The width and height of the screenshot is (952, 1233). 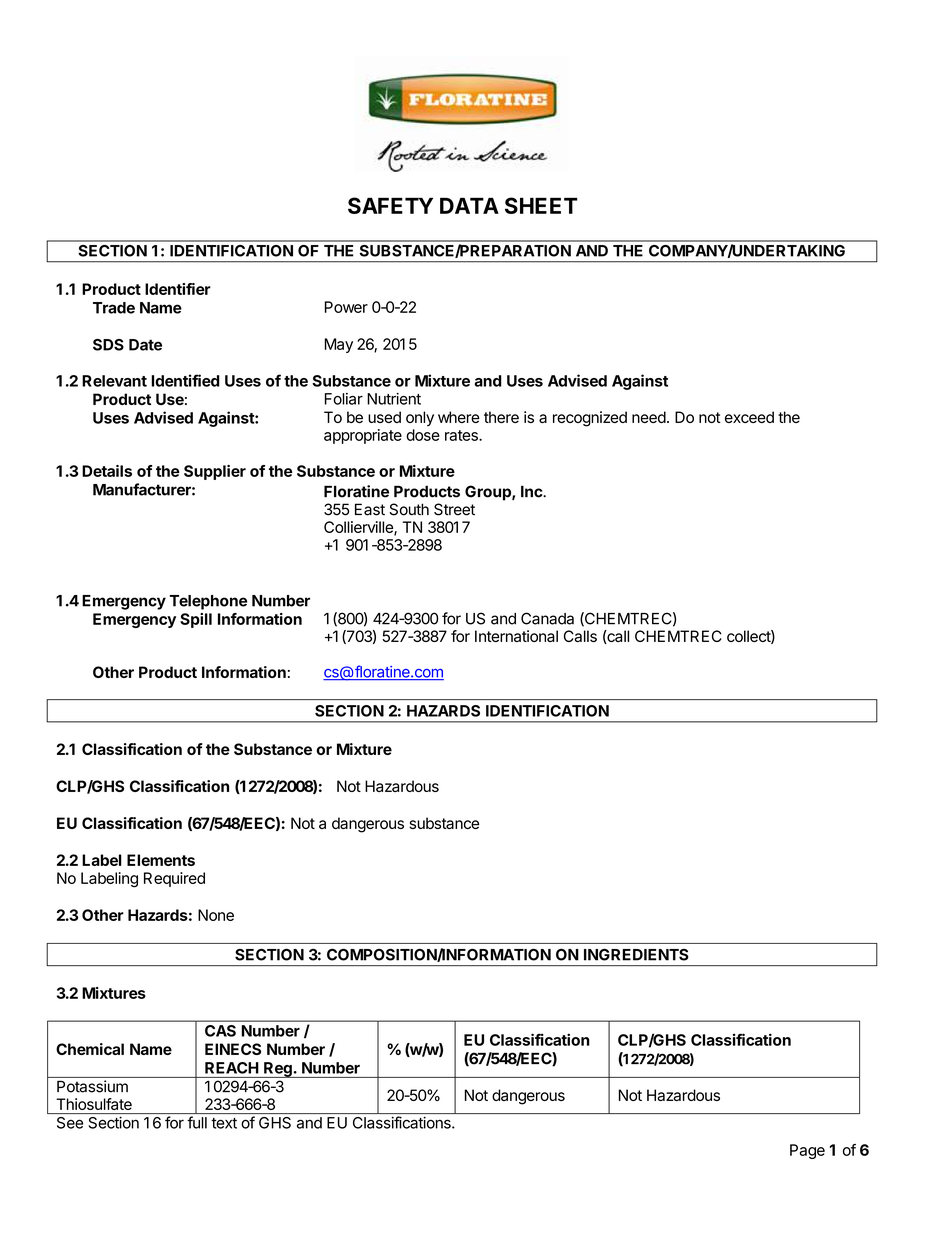 I want to click on None, so click(x=216, y=915).
